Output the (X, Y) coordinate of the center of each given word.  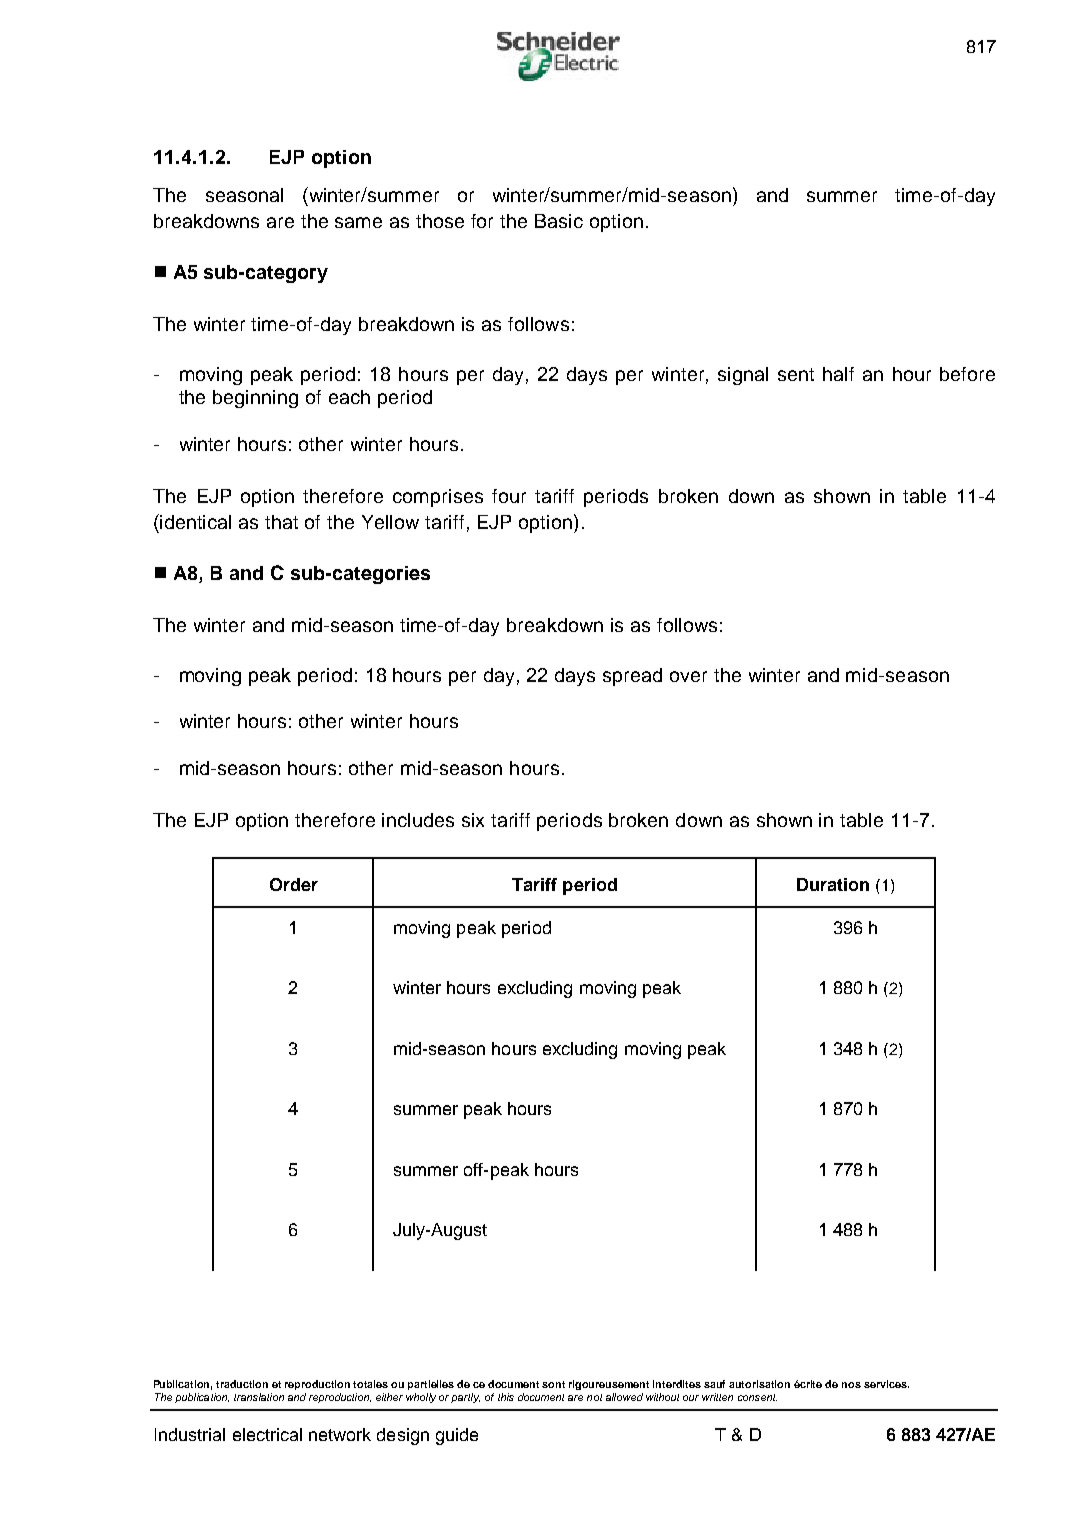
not (594, 1397)
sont (553, 1384)
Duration (833, 884)
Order (294, 884)
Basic (559, 221)
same (358, 222)
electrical (267, 1434)
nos (851, 1385)
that (281, 522)
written (717, 1397)
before (967, 374)
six (473, 820)
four (509, 496)
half (838, 374)
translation (259, 1397)
